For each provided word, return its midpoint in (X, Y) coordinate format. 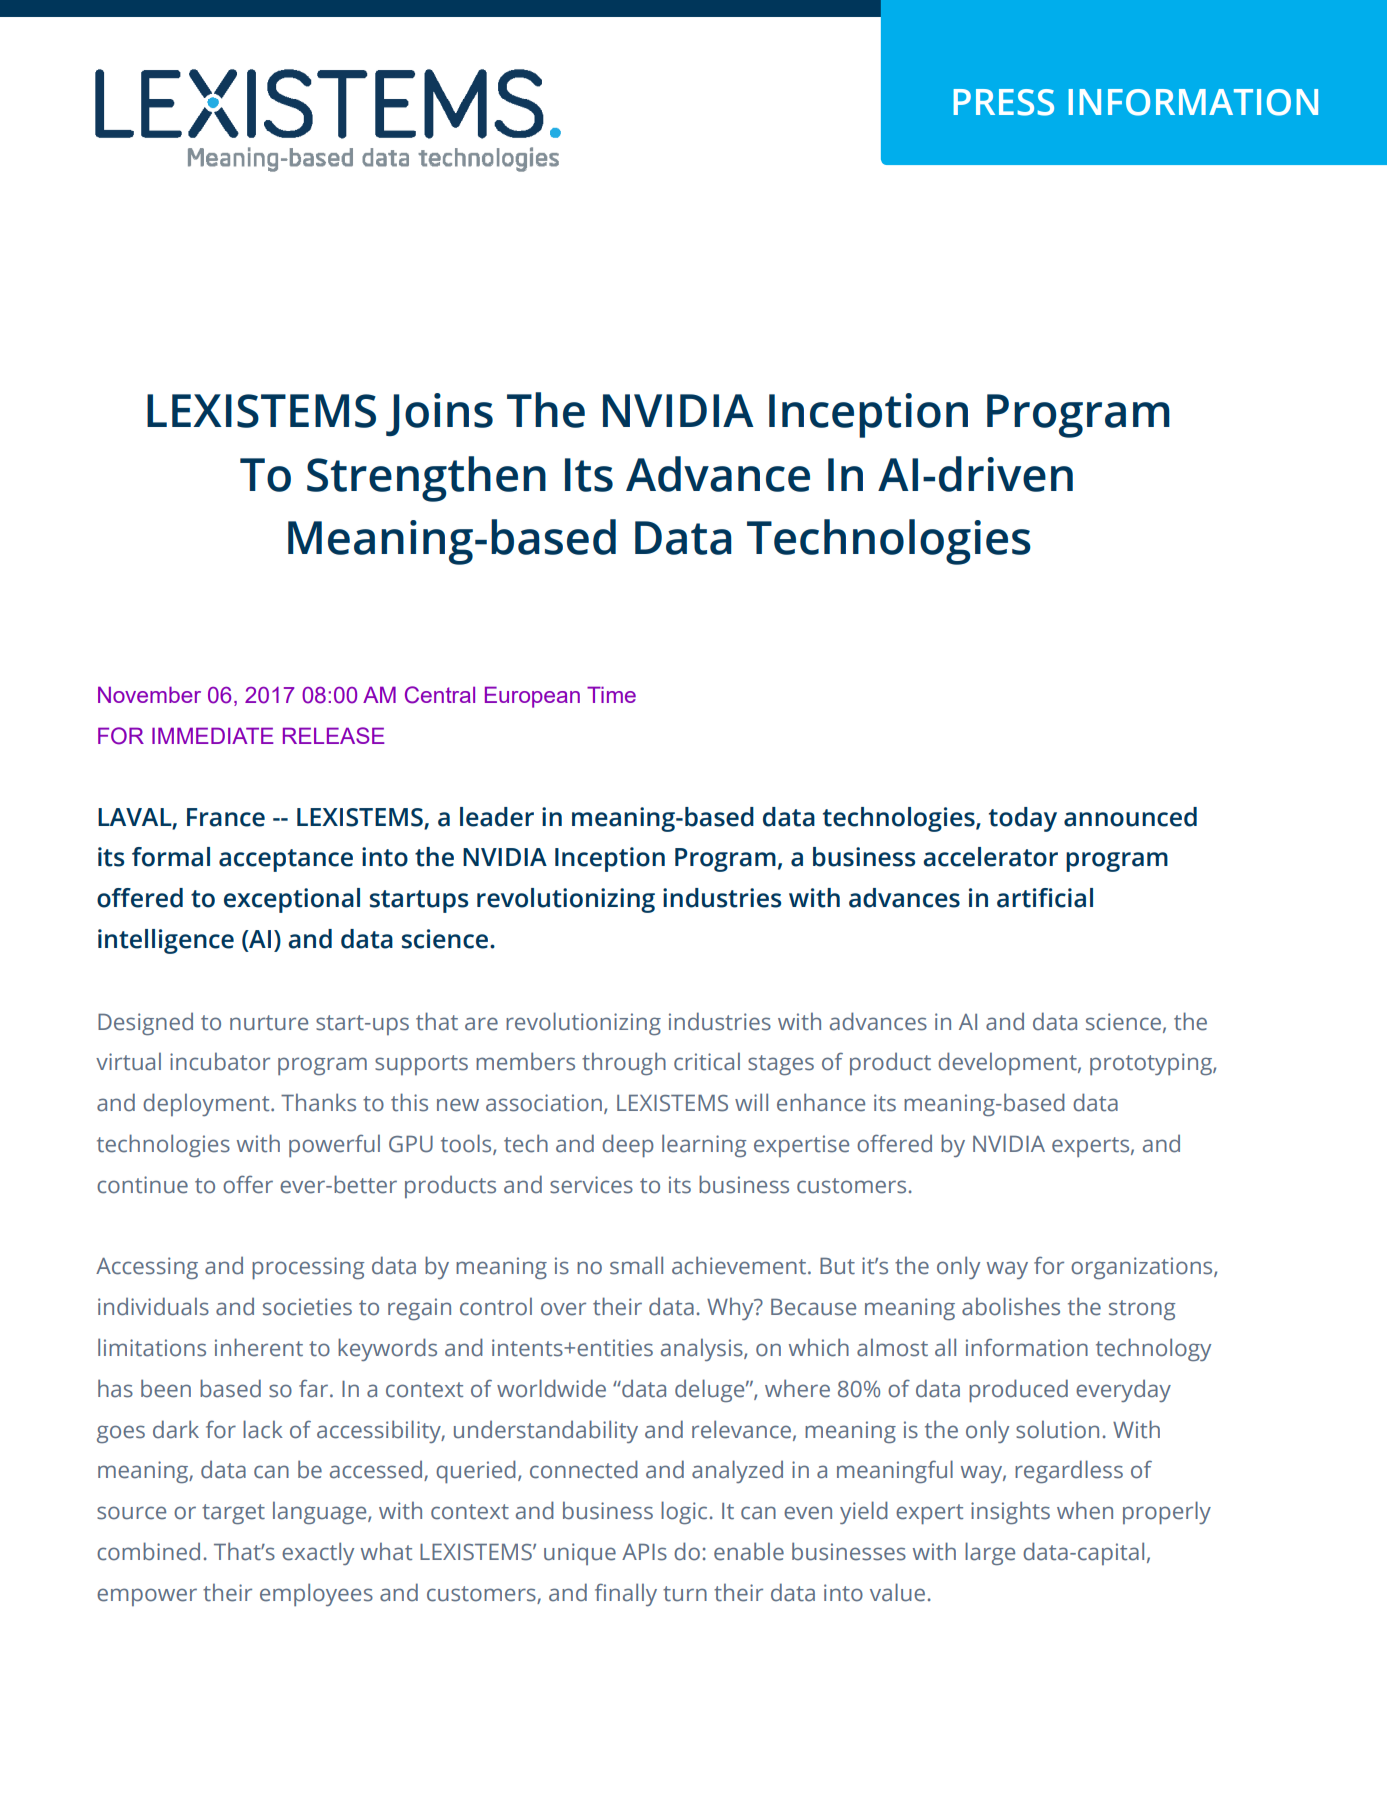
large (990, 1553)
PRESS (1004, 102)
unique (580, 1554)
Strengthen (426, 479)
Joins (439, 414)
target (233, 1514)
